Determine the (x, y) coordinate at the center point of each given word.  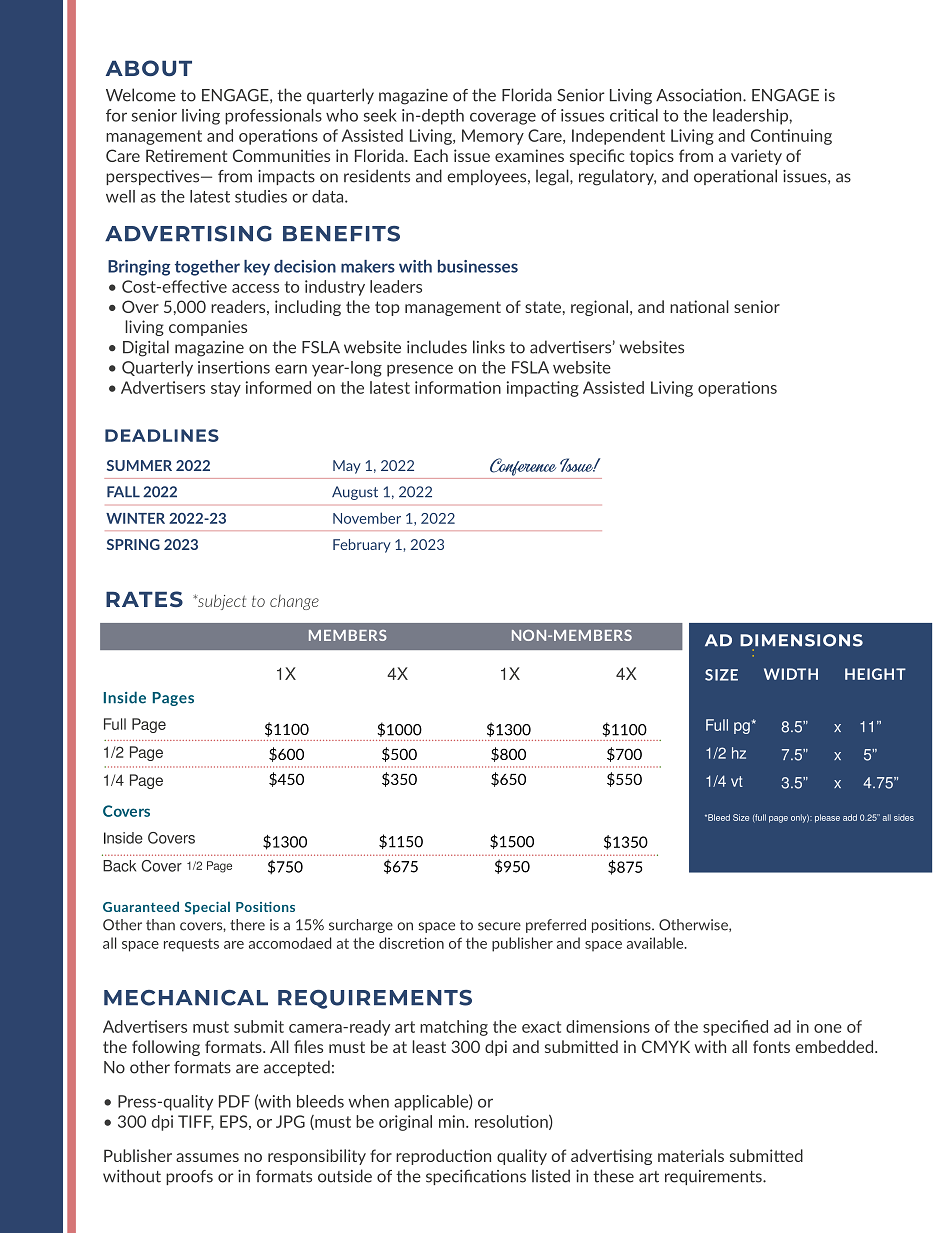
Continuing (791, 137)
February (362, 546)
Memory (493, 137)
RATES (144, 599)
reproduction (443, 1157)
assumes (207, 1157)
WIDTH (791, 674)
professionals (273, 117)
